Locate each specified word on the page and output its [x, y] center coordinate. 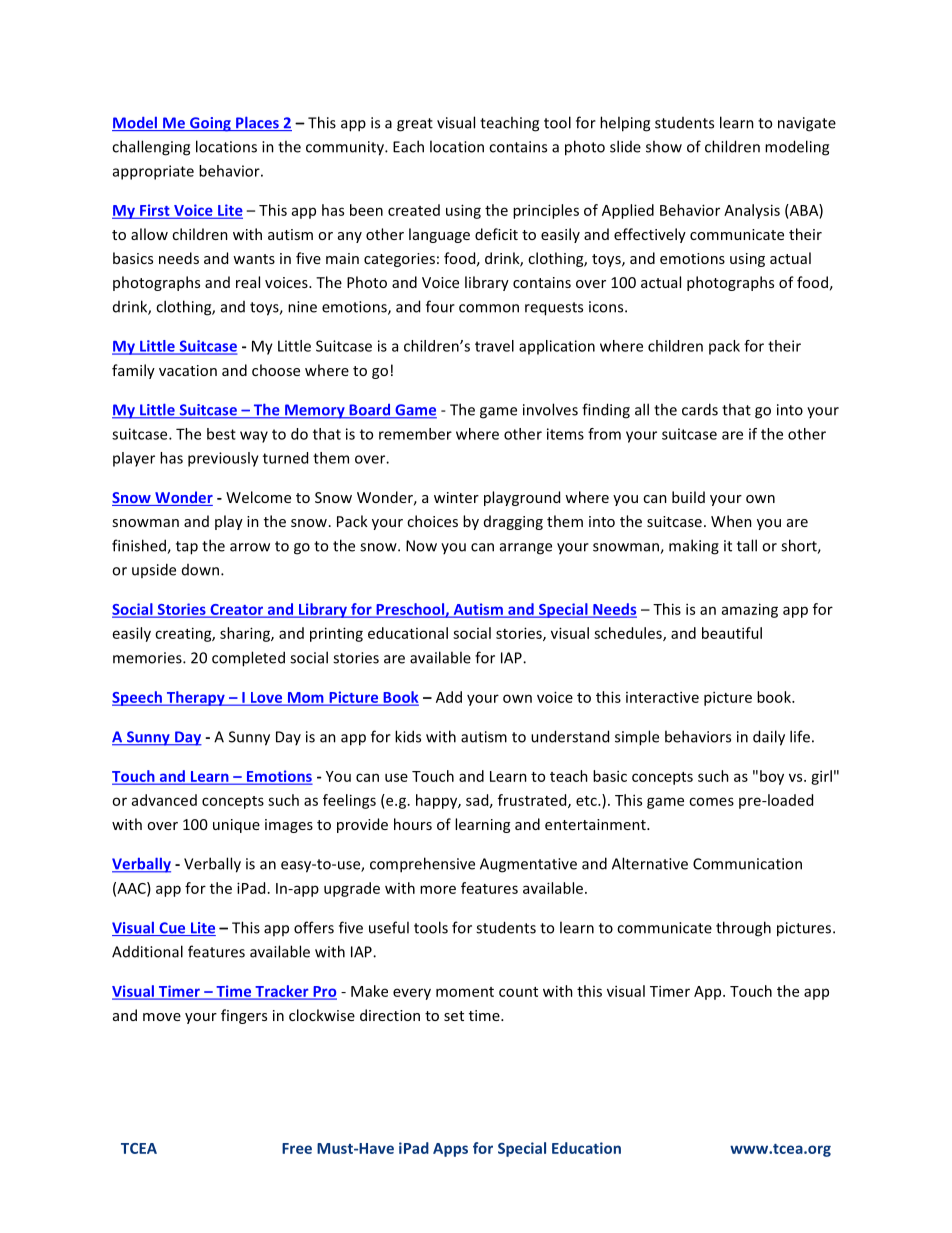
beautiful [732, 633]
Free [297, 1148]
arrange [526, 549]
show [664, 146]
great [415, 125]
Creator [237, 610]
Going [210, 124]
